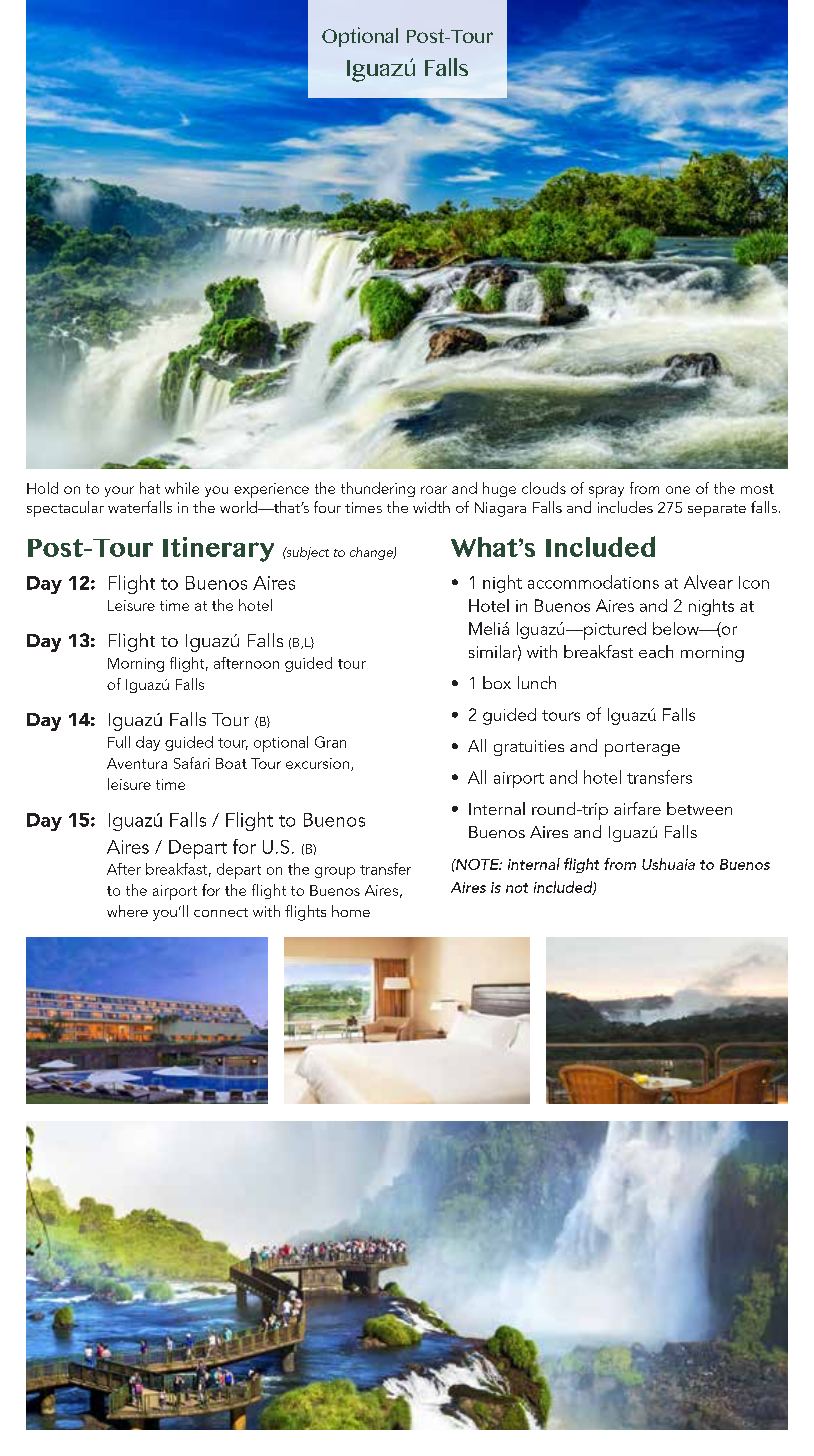 Image resolution: width=814 pixels, height=1456 pixels. Describe the element at coordinates (351, 911) in the screenshot. I see `home` at that location.
